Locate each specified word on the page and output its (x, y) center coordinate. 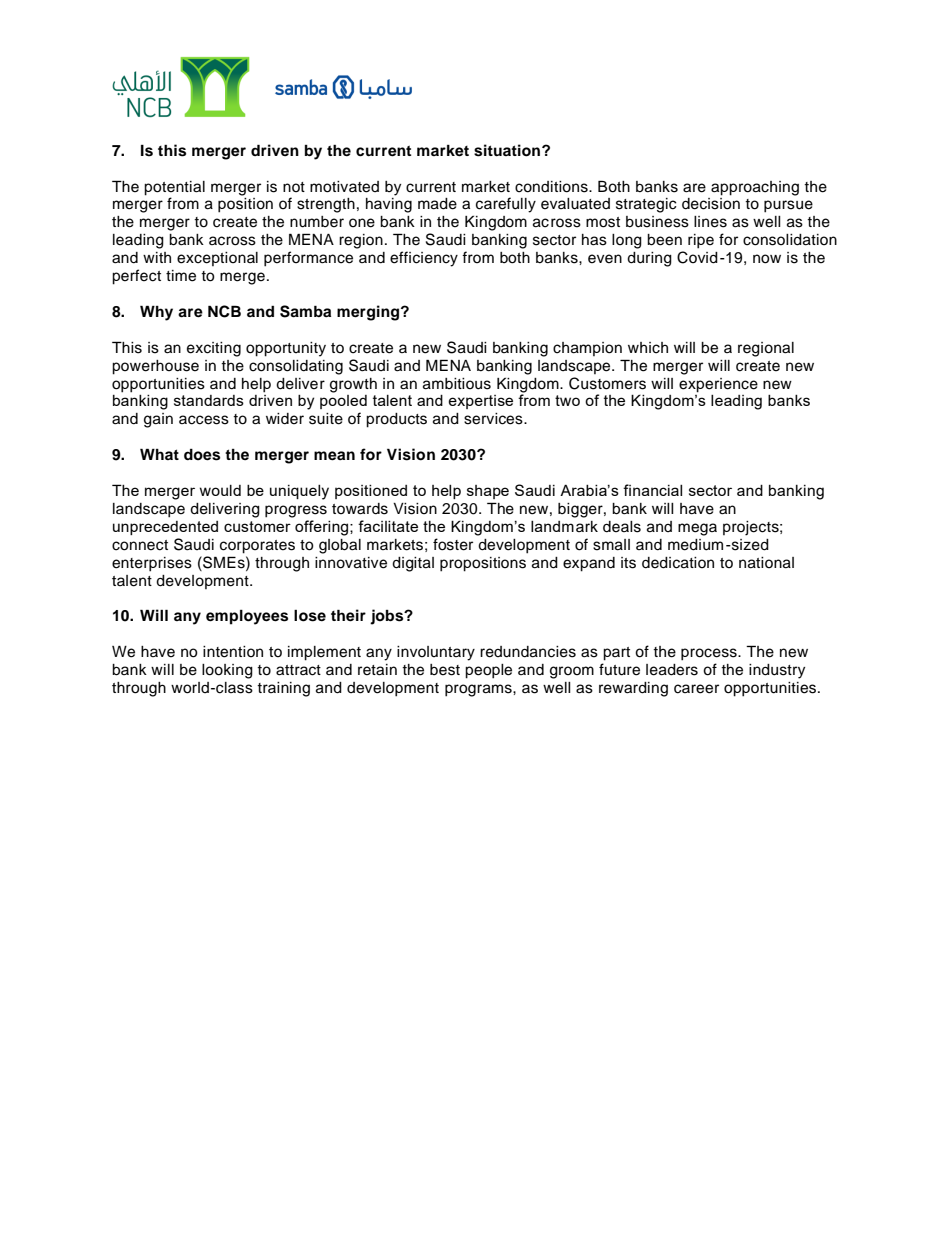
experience (718, 385)
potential (174, 188)
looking (227, 671)
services (494, 419)
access (204, 420)
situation (508, 150)
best (445, 670)
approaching (755, 188)
